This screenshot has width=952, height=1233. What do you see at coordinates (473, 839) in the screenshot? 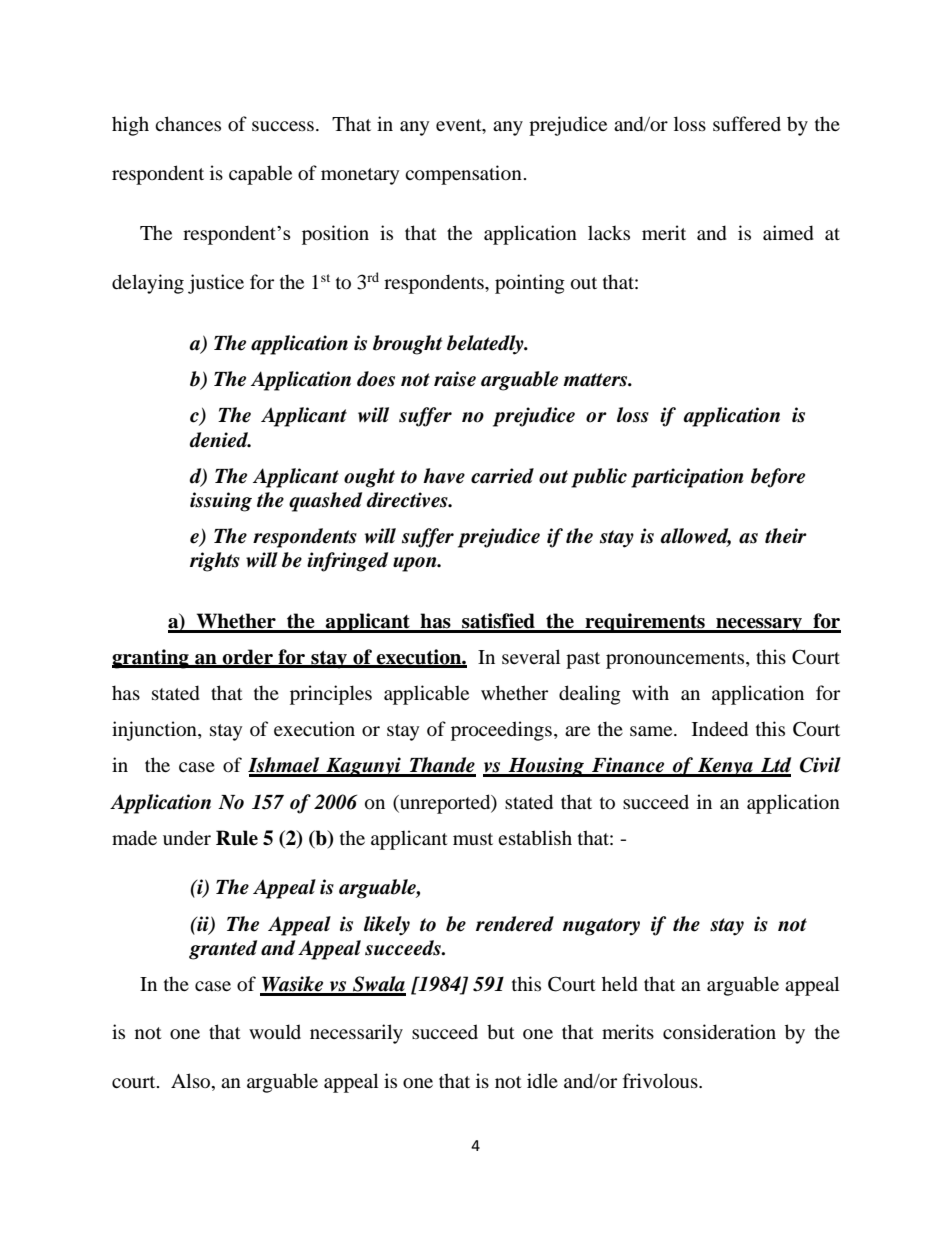
I see `must` at bounding box center [473, 839].
